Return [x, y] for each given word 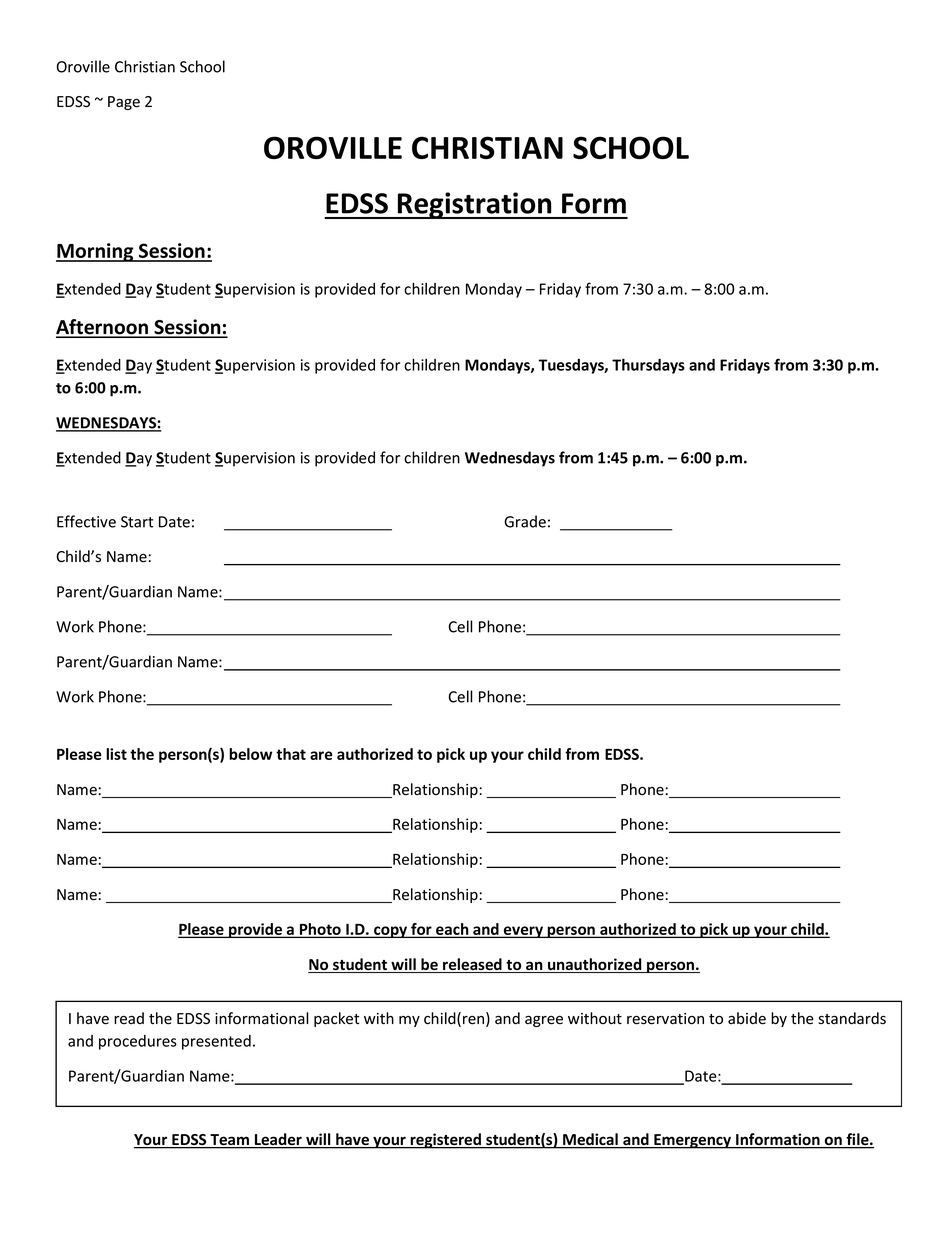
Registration [475, 205]
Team [230, 1141]
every [523, 932]
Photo [320, 930]
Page [124, 103]
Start [137, 522]
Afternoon [103, 328]
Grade [525, 521]
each [452, 930]
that [291, 754]
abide [747, 1018]
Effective [86, 521]
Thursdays [648, 366]
